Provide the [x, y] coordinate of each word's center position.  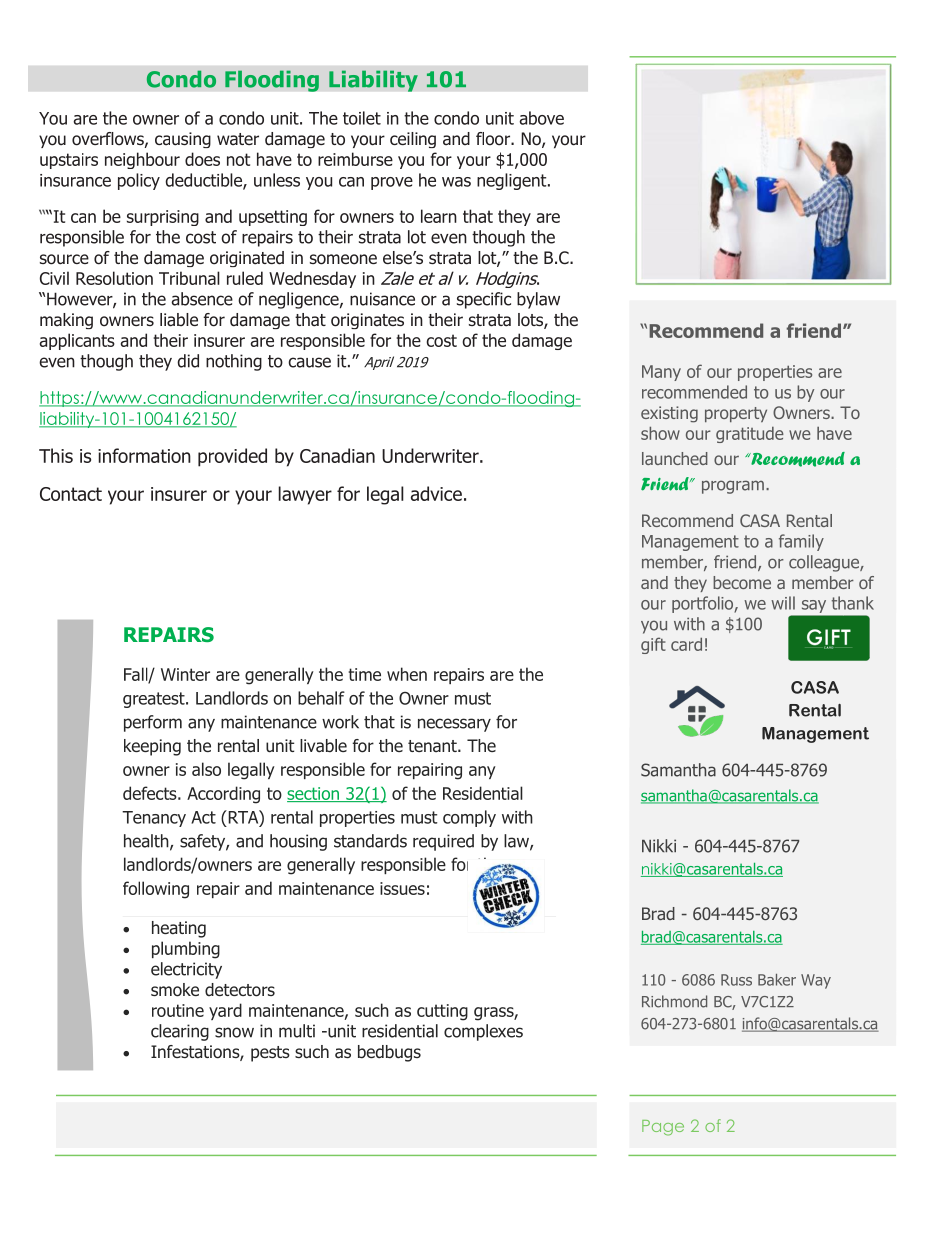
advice [436, 493]
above [541, 118]
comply [469, 818]
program [733, 487]
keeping [152, 747]
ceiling [413, 140]
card [686, 644]
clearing [180, 1032]
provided [232, 457]
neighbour [142, 160]
